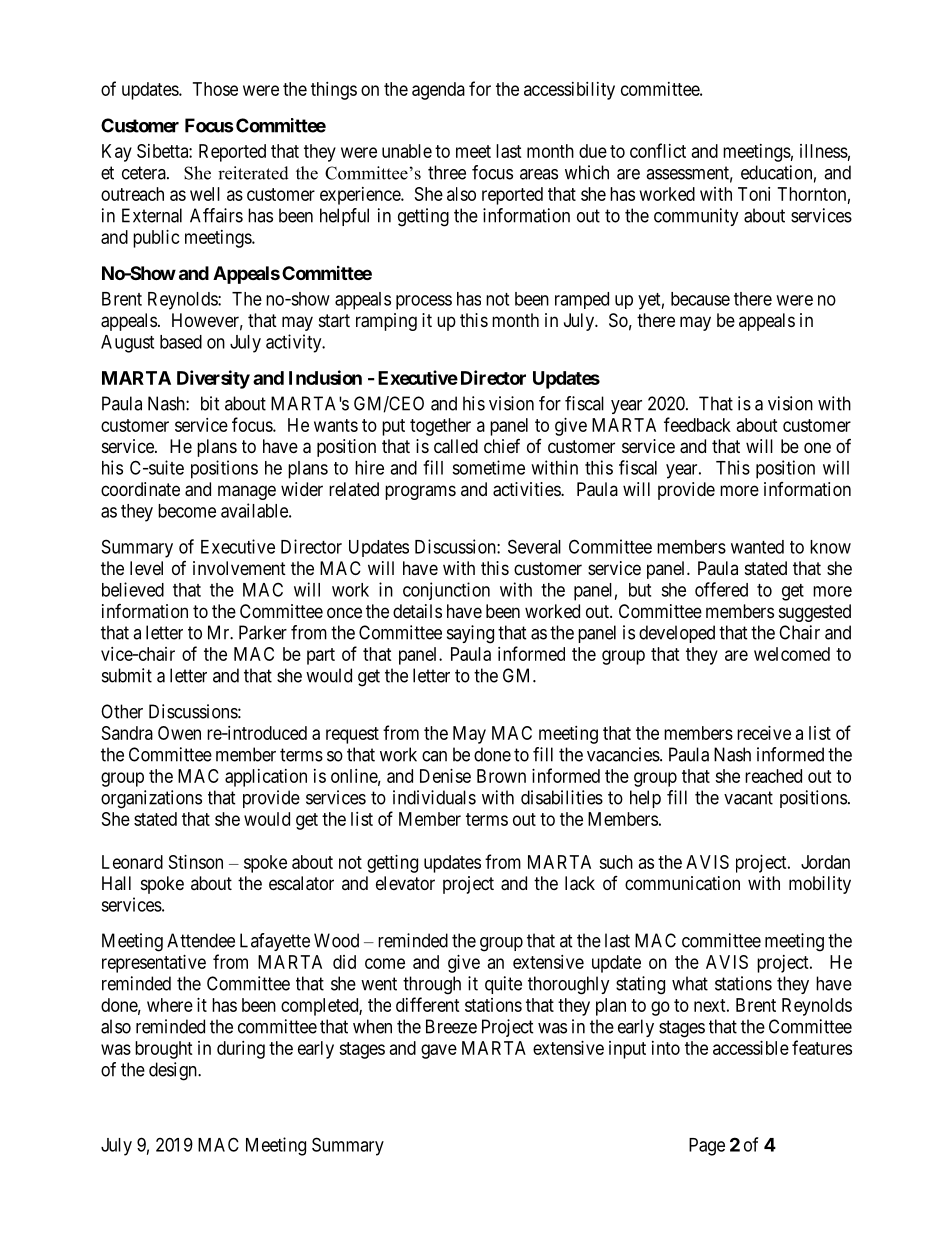  What do you see at coordinates (263, 632) in the page?
I see `Parker` at bounding box center [263, 632].
